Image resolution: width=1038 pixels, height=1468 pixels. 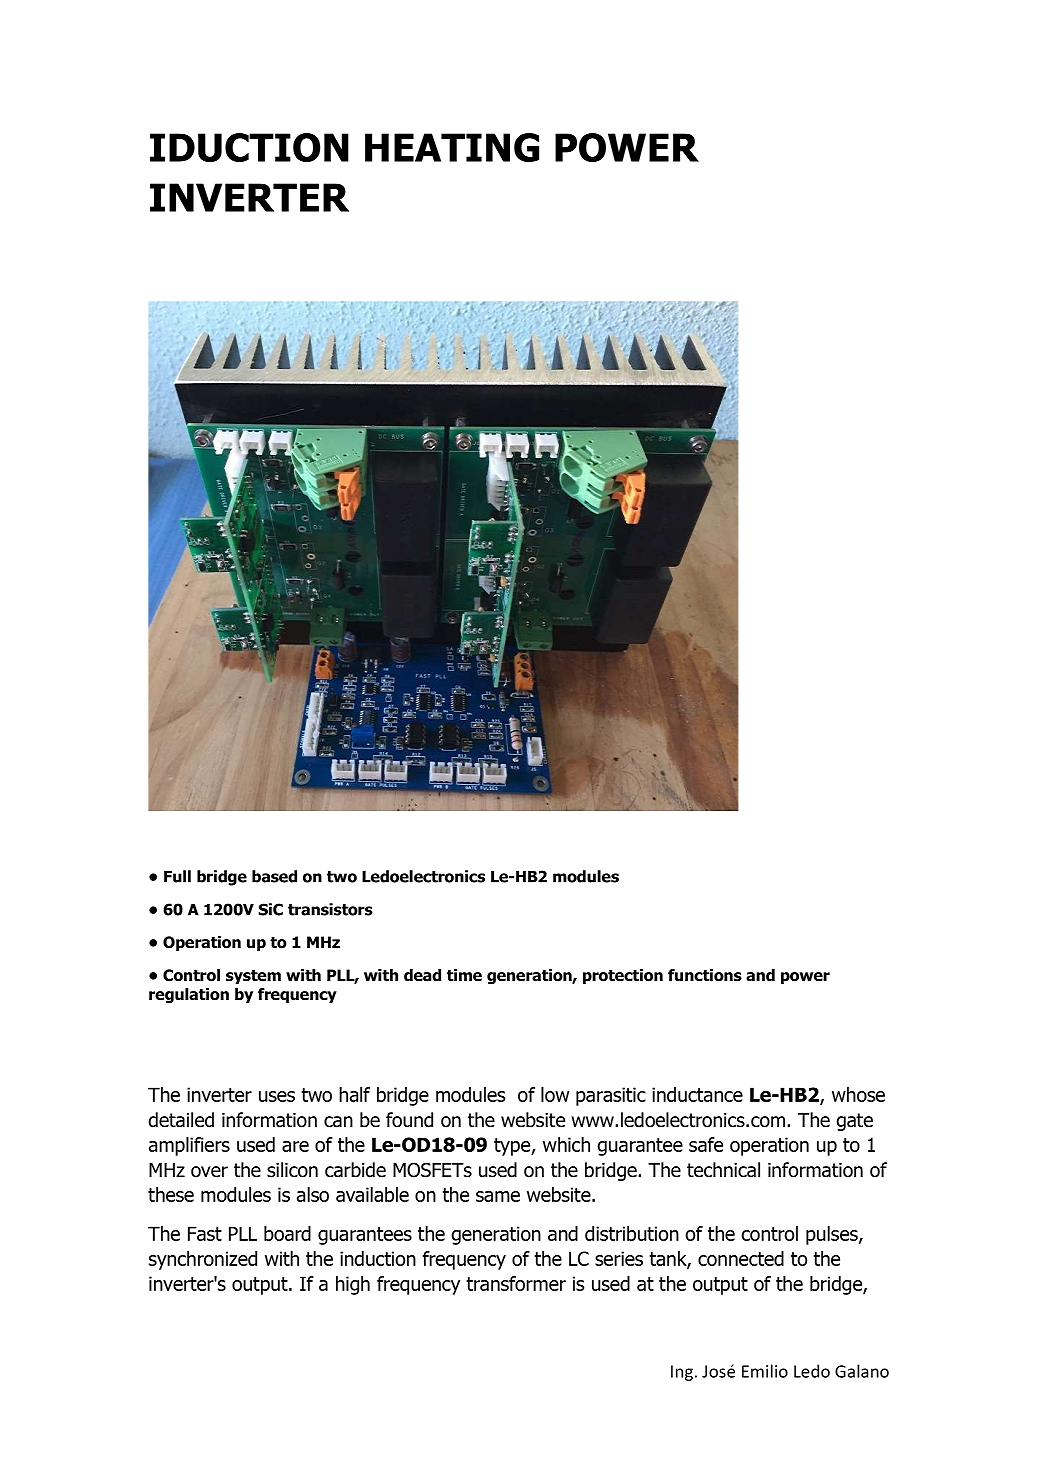 What do you see at coordinates (464, 975) in the image?
I see `time` at bounding box center [464, 975].
